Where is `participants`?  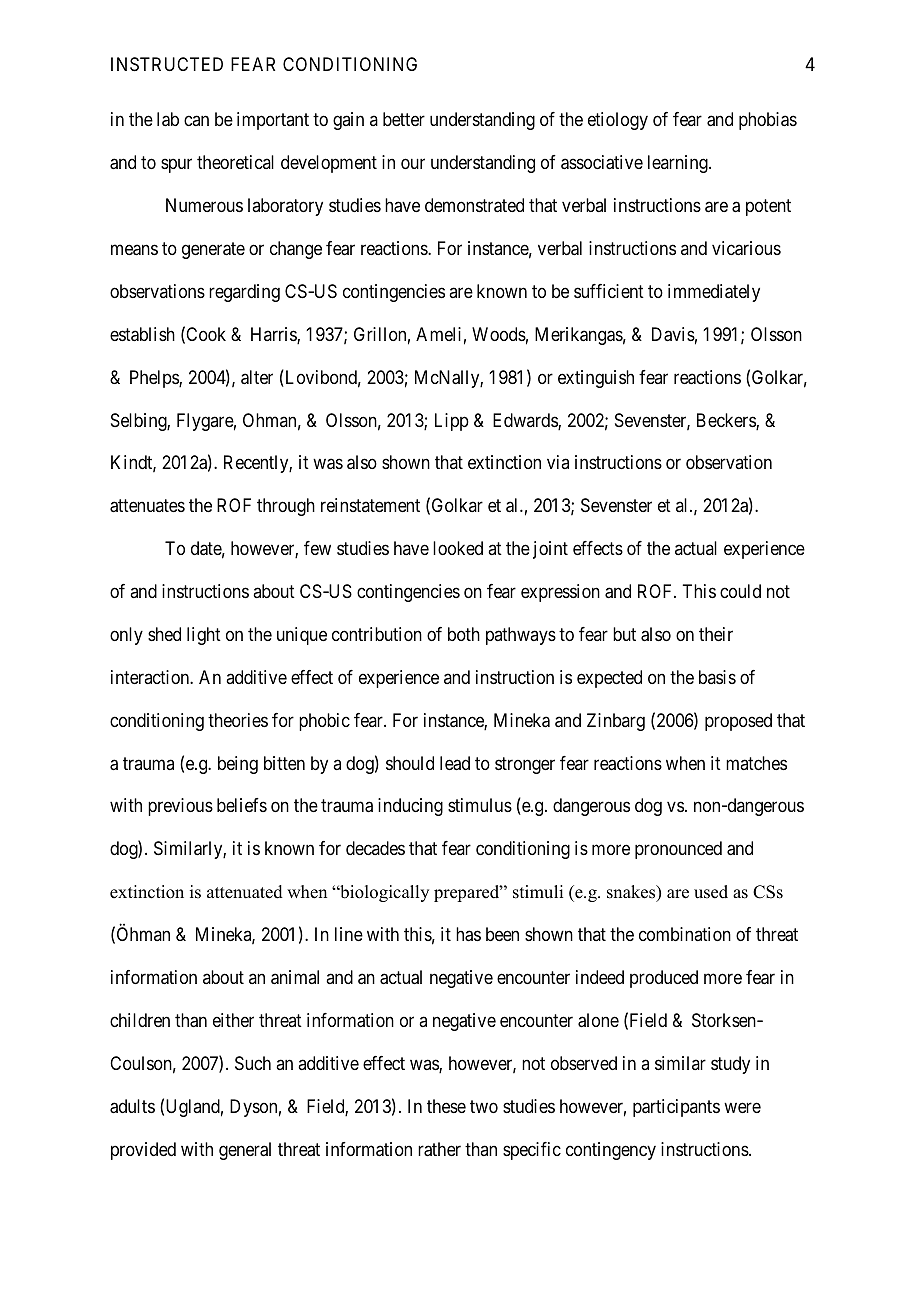
participants is located at coordinates (676, 1108).
